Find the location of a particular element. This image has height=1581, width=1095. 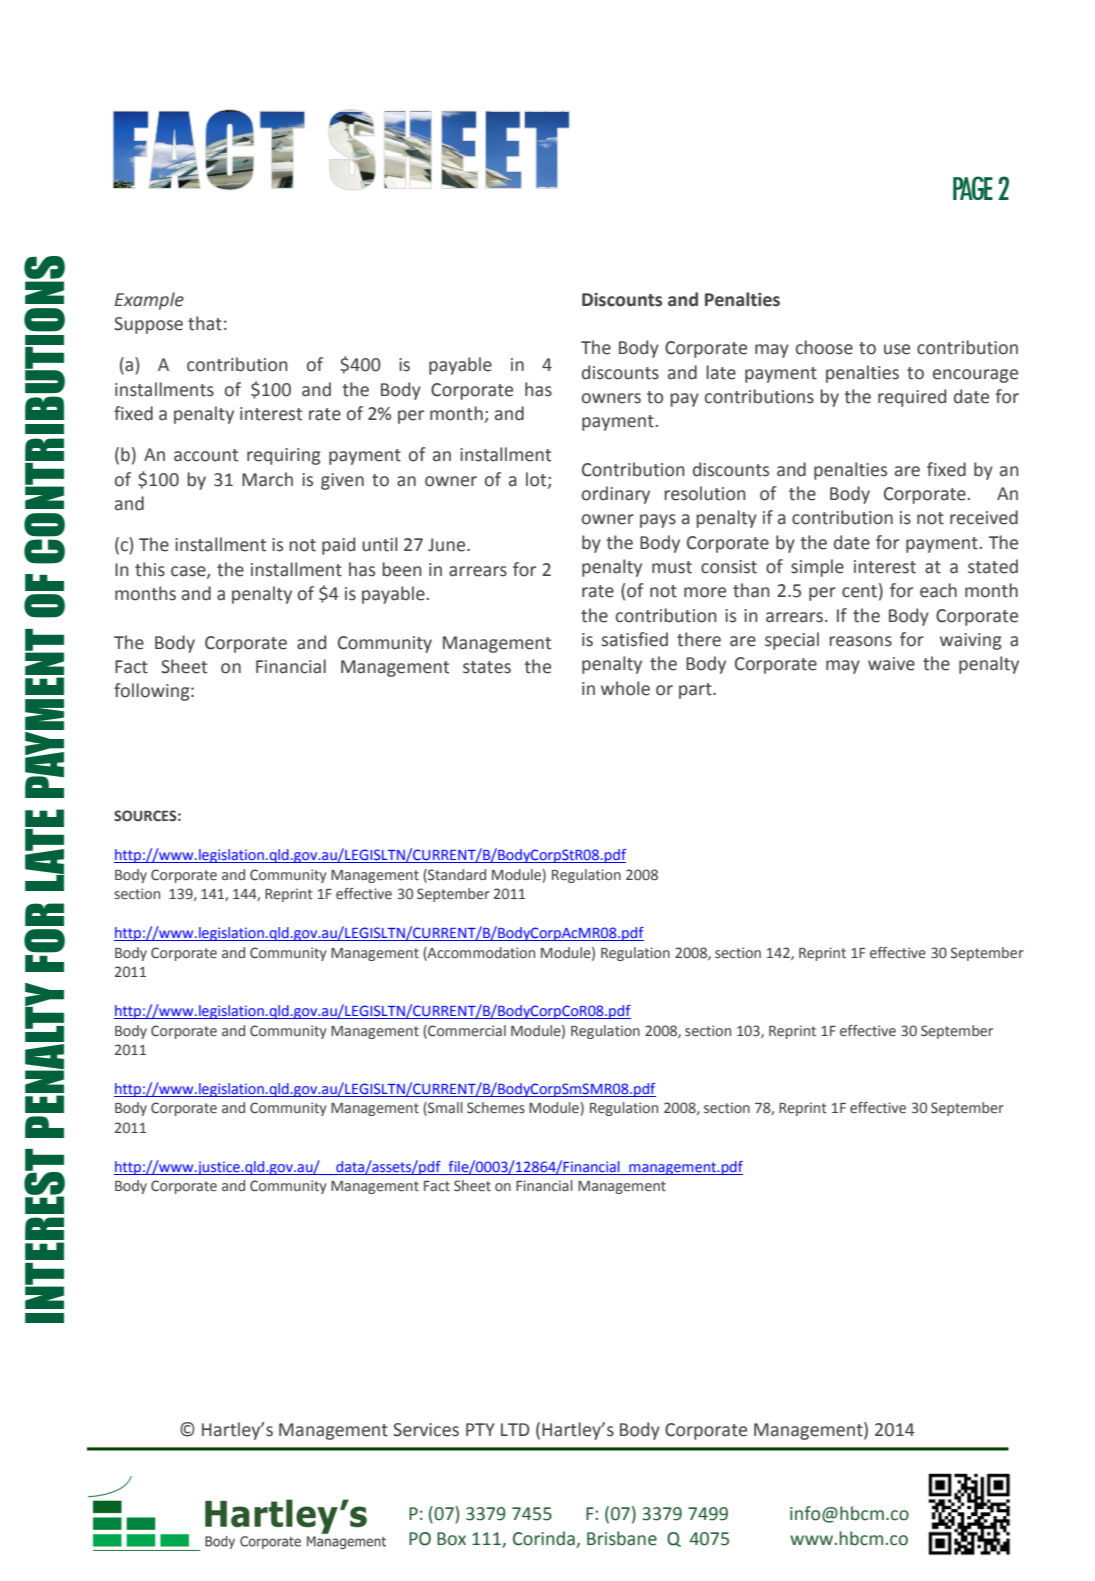

Standard is located at coordinates (456, 875).
